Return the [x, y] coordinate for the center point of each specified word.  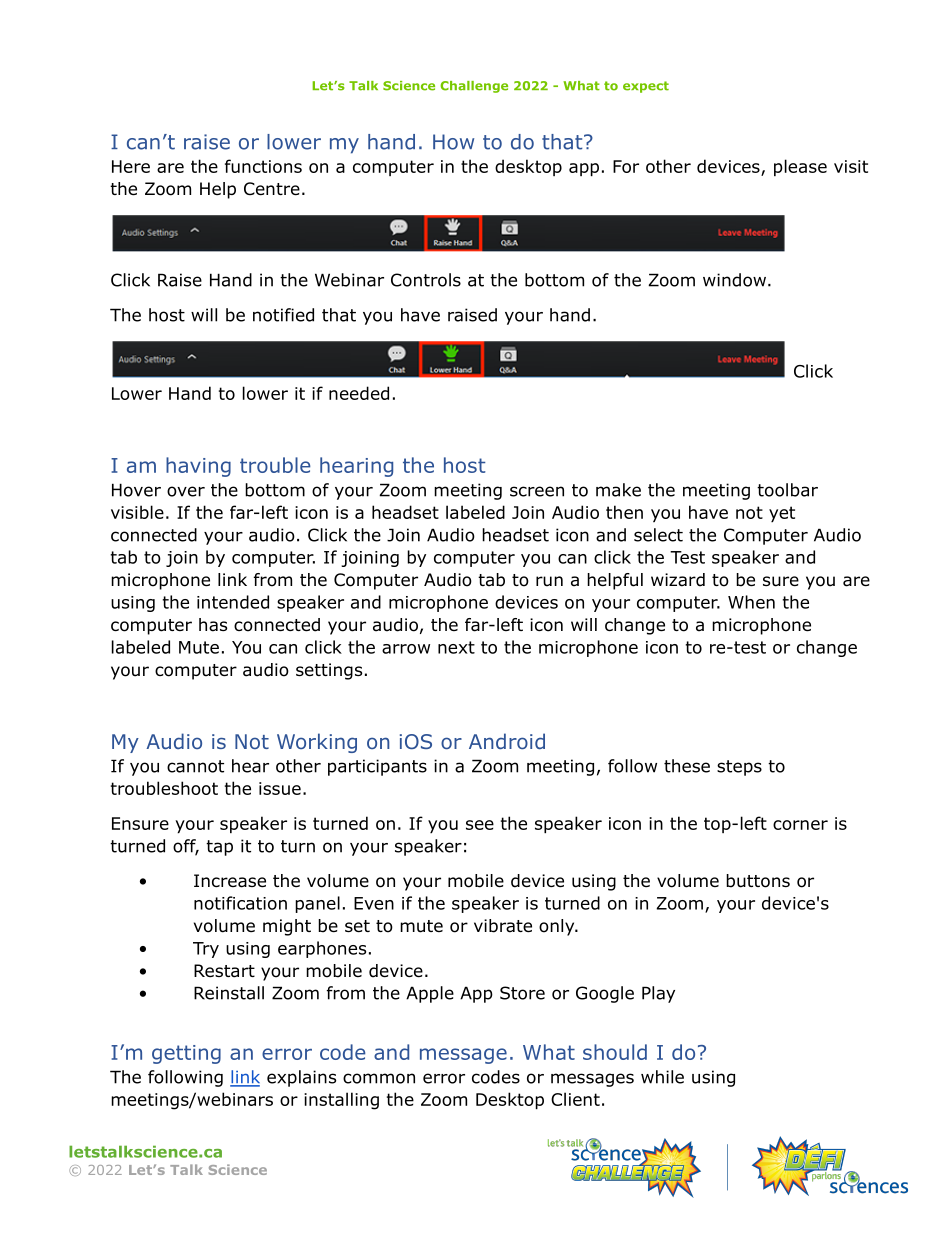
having [198, 467]
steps [739, 768]
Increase [230, 881]
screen [537, 491]
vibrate [503, 926]
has [213, 625]
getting [186, 1054]
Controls [426, 280]
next [456, 647]
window [736, 280]
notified [283, 315]
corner [800, 825]
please [800, 167]
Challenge [474, 87]
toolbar [787, 490]
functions [263, 166]
